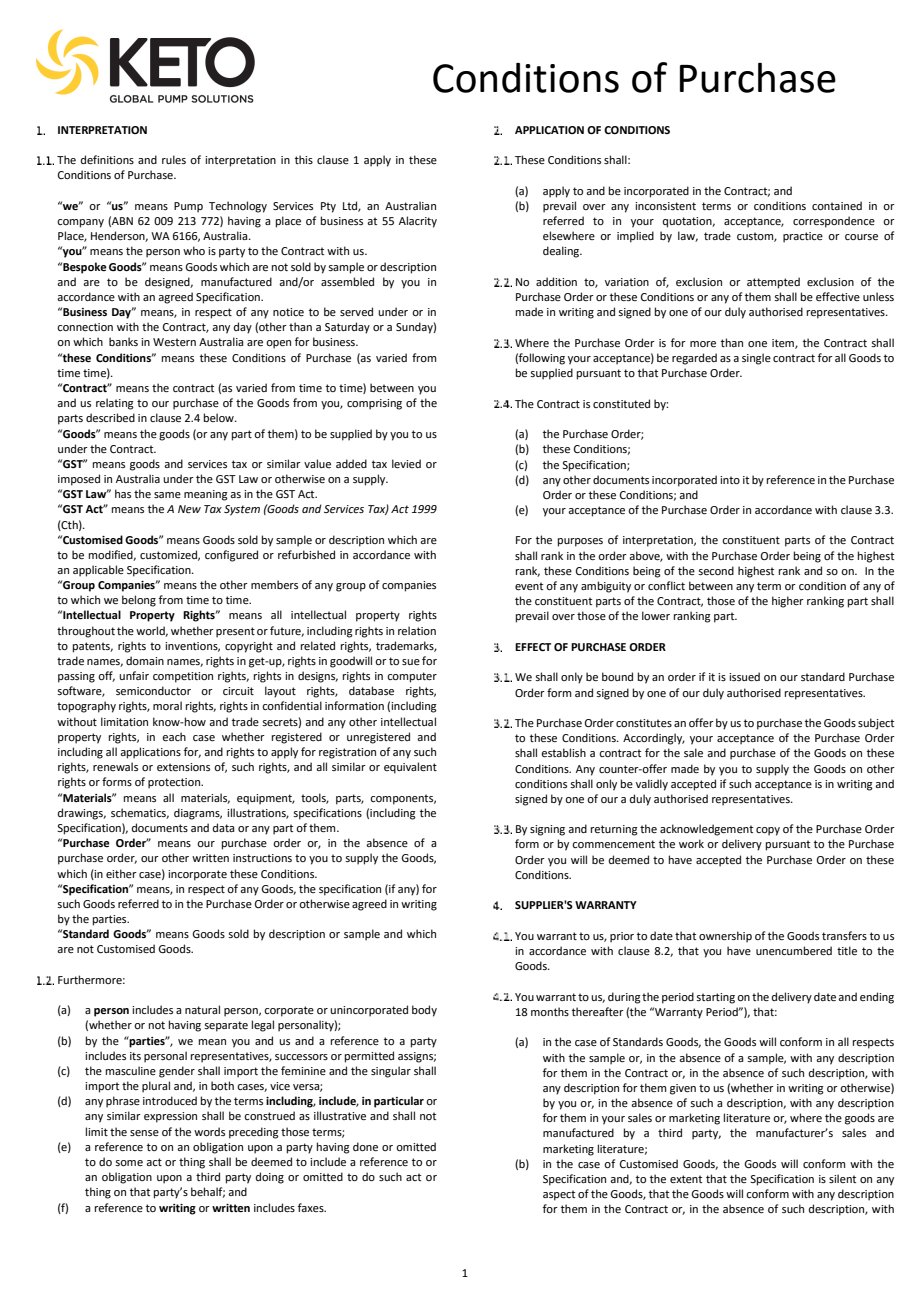 The height and width of the page is (1308, 924). What do you see at coordinates (167, 495) in the page?
I see `same` at bounding box center [167, 495].
